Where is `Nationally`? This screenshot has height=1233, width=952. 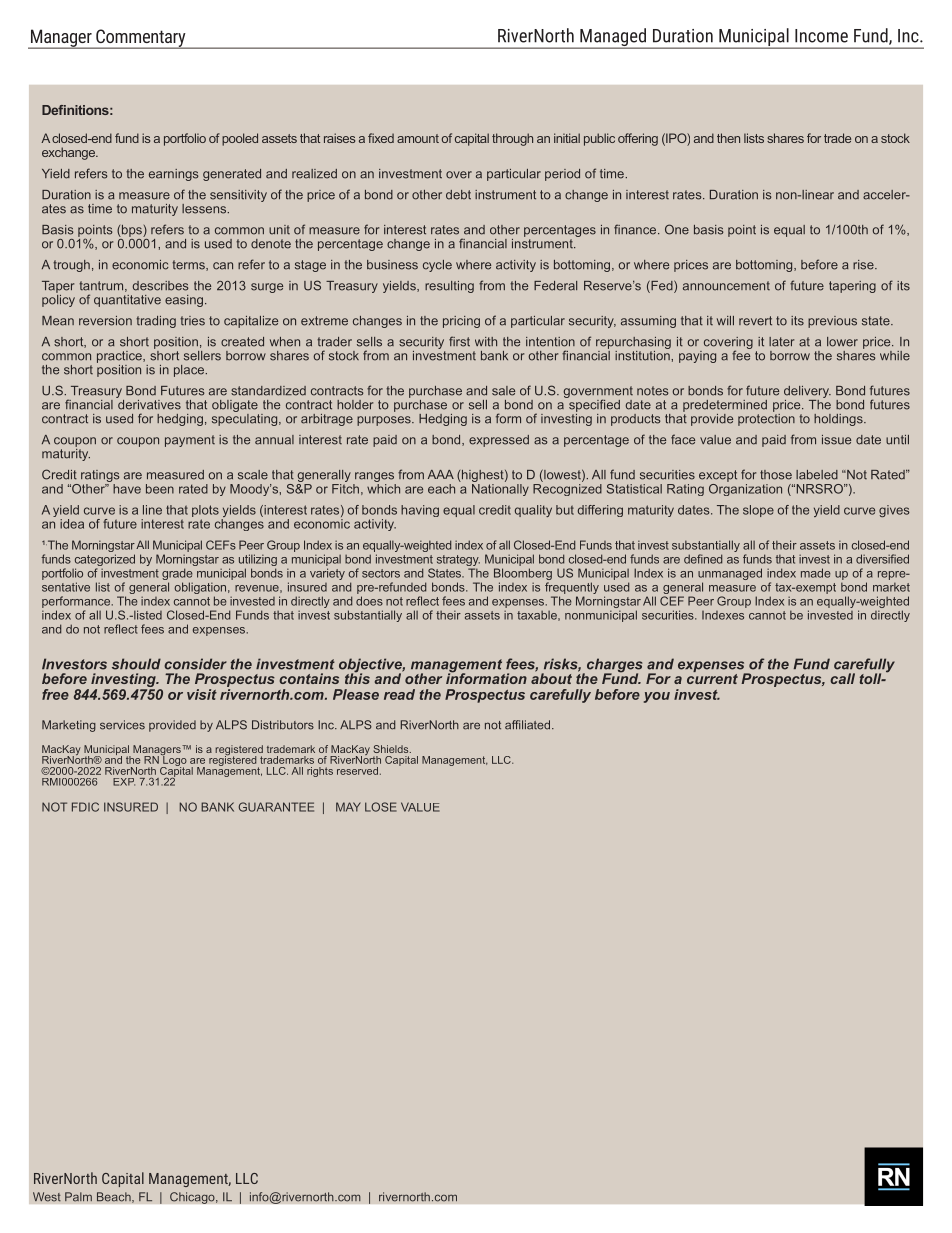 Nationally is located at coordinates (500, 488).
